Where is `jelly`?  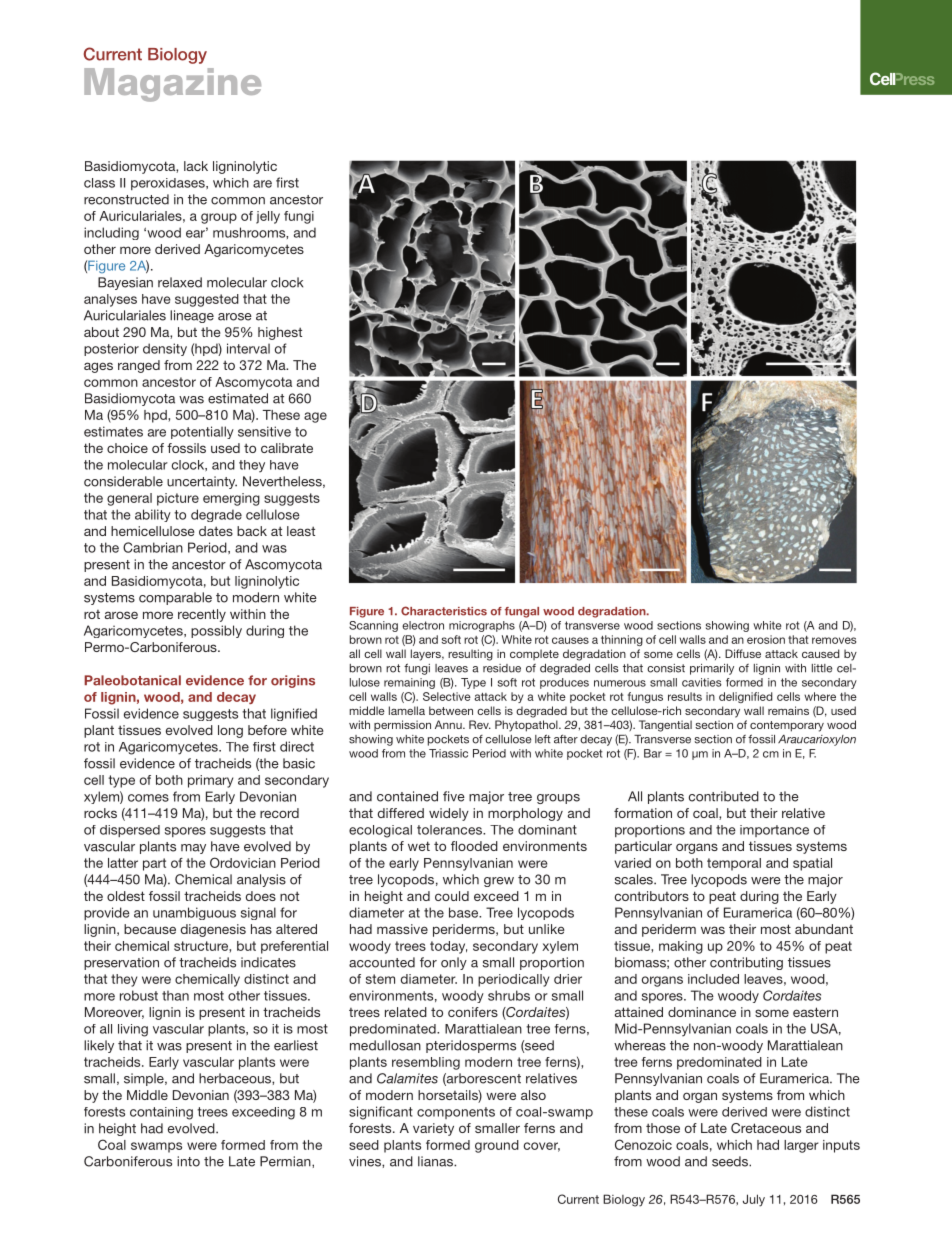 jelly is located at coordinates (268, 217).
